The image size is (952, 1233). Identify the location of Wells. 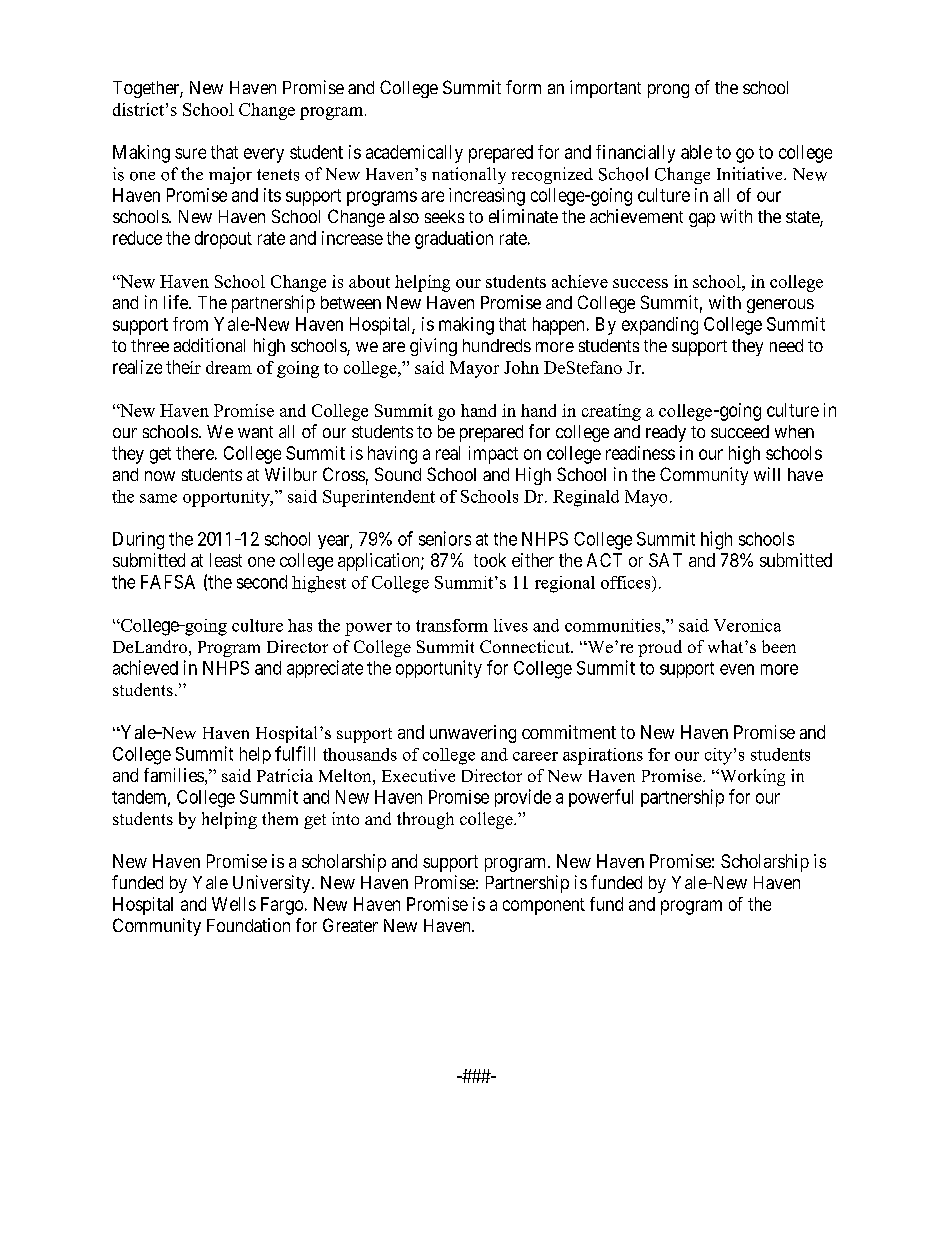
(234, 904).
